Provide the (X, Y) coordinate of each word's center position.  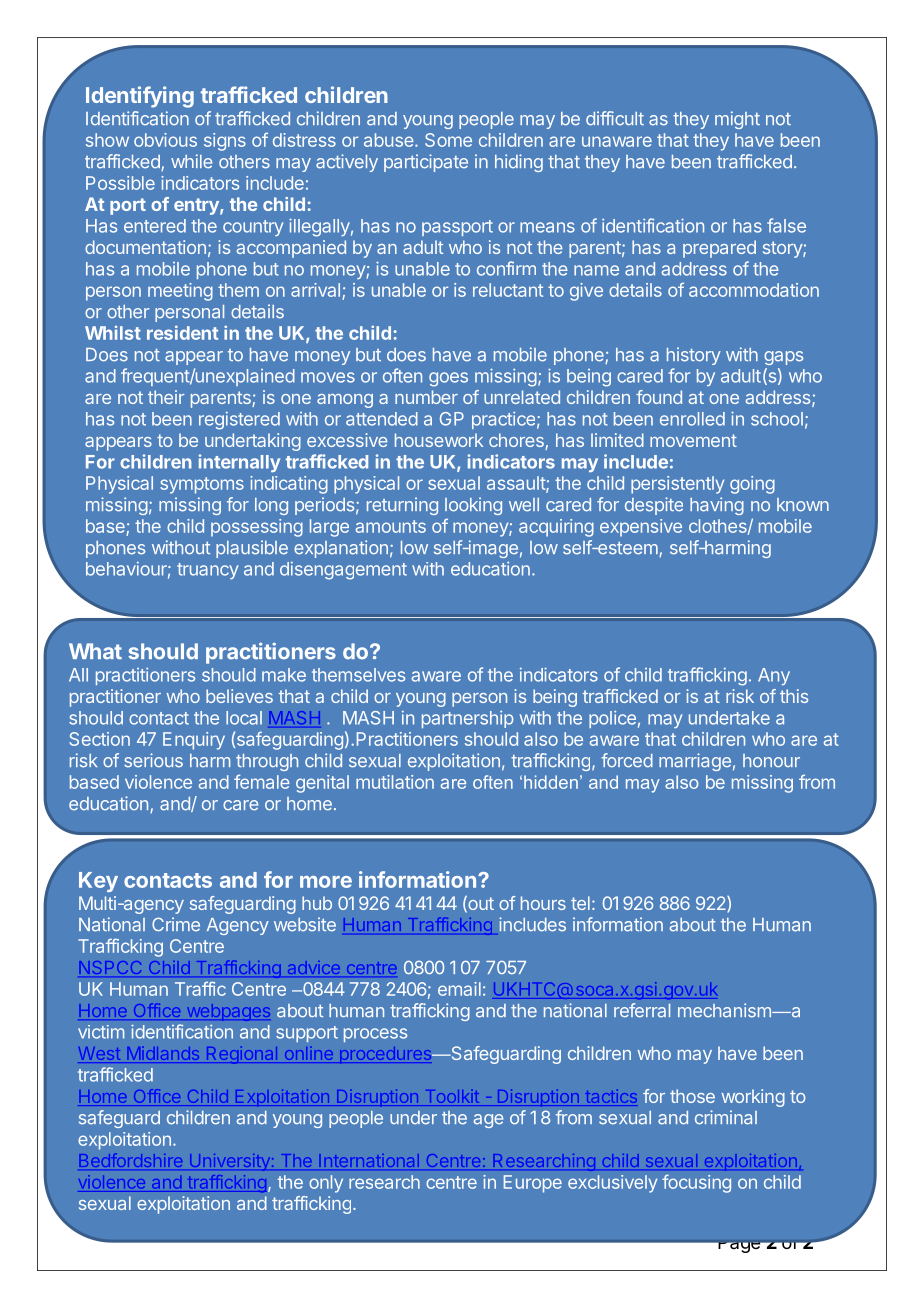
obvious (165, 140)
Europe (533, 1184)
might (737, 120)
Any (774, 676)
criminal (726, 1117)
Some (448, 140)
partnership (468, 719)
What (95, 651)
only (326, 1184)
